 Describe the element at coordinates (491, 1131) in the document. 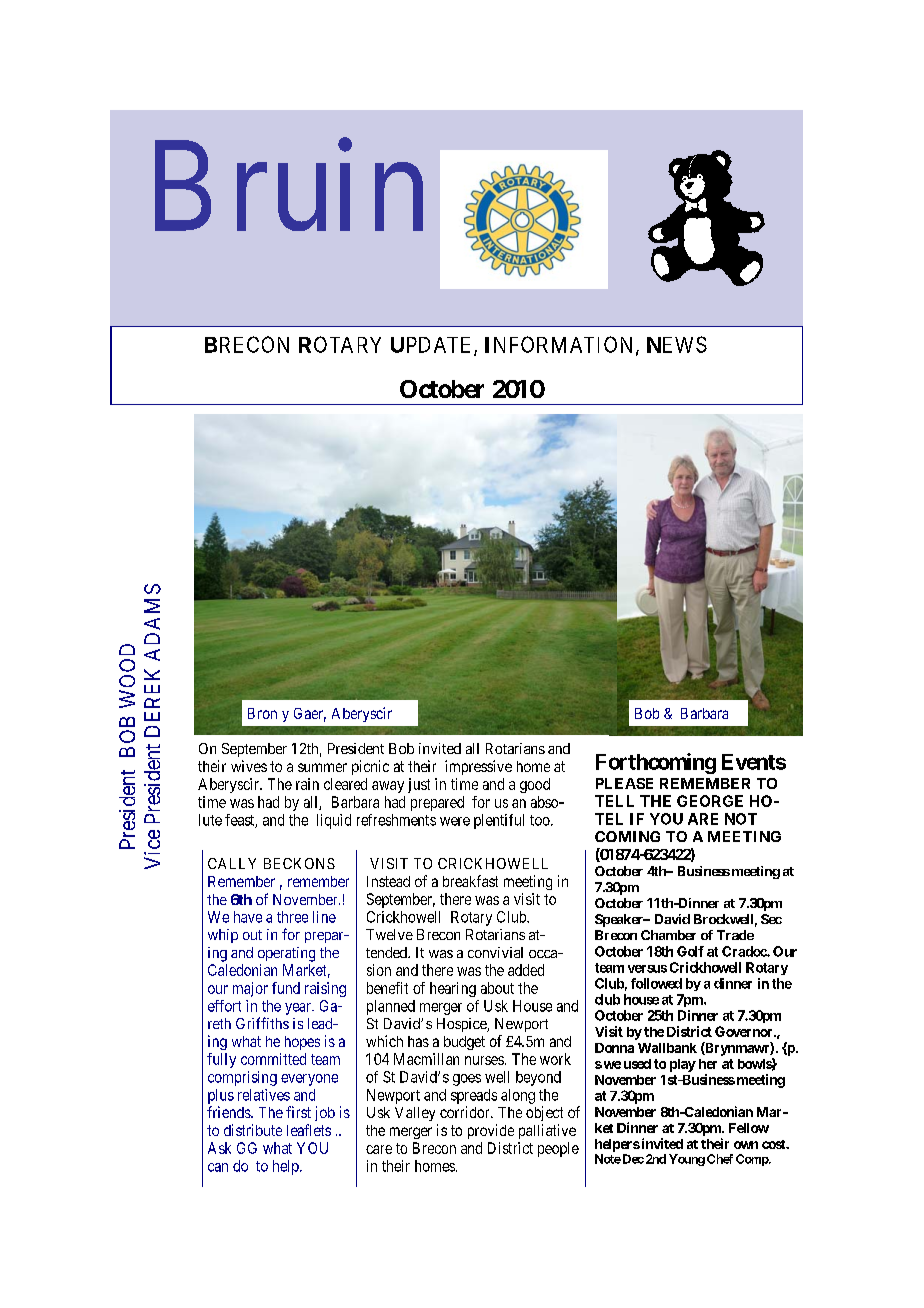

I see `provide` at that location.
